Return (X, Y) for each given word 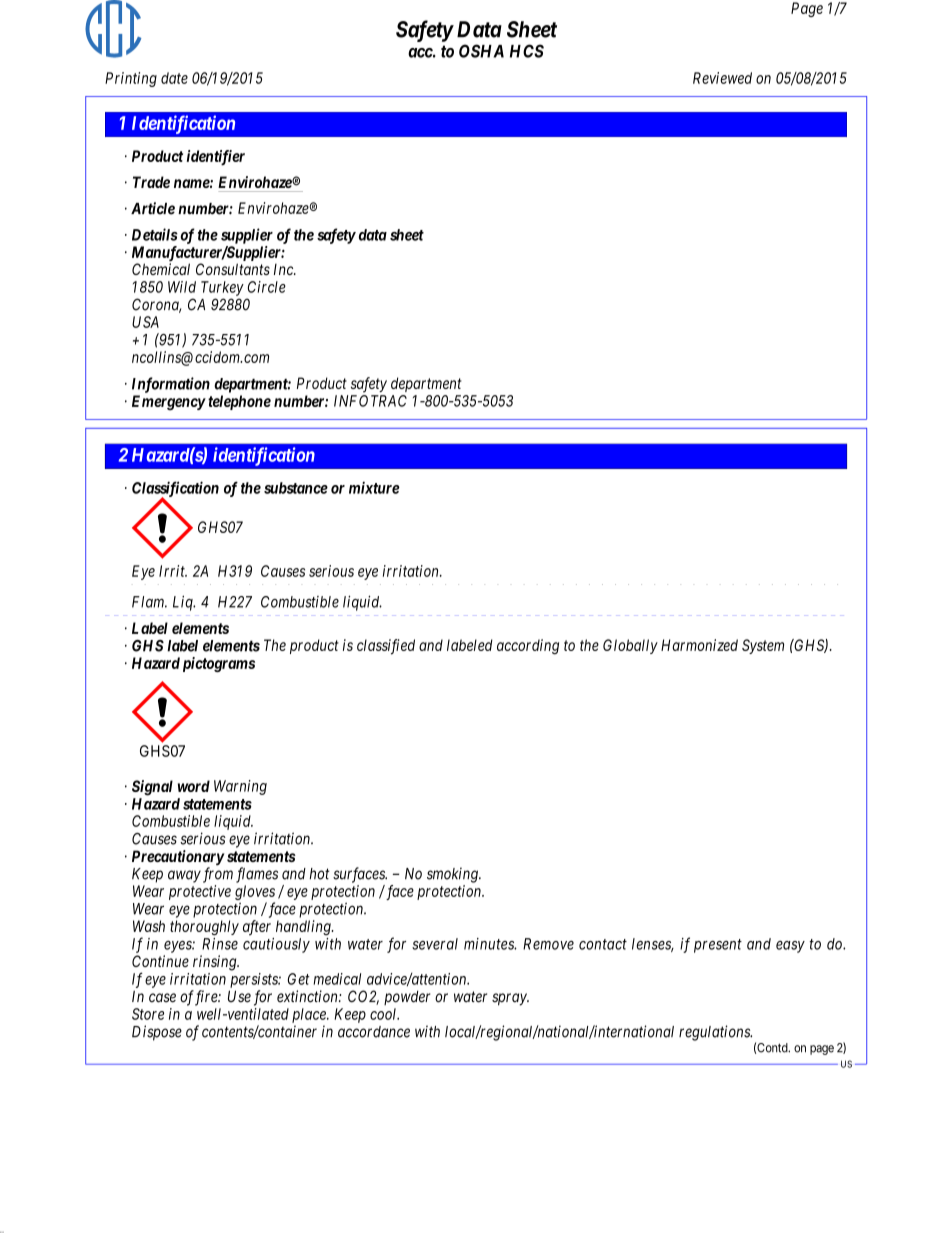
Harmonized (699, 645)
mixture (374, 487)
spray (510, 999)
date (174, 78)
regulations (715, 1033)
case (162, 998)
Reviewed (722, 78)
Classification (175, 490)
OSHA (481, 51)
